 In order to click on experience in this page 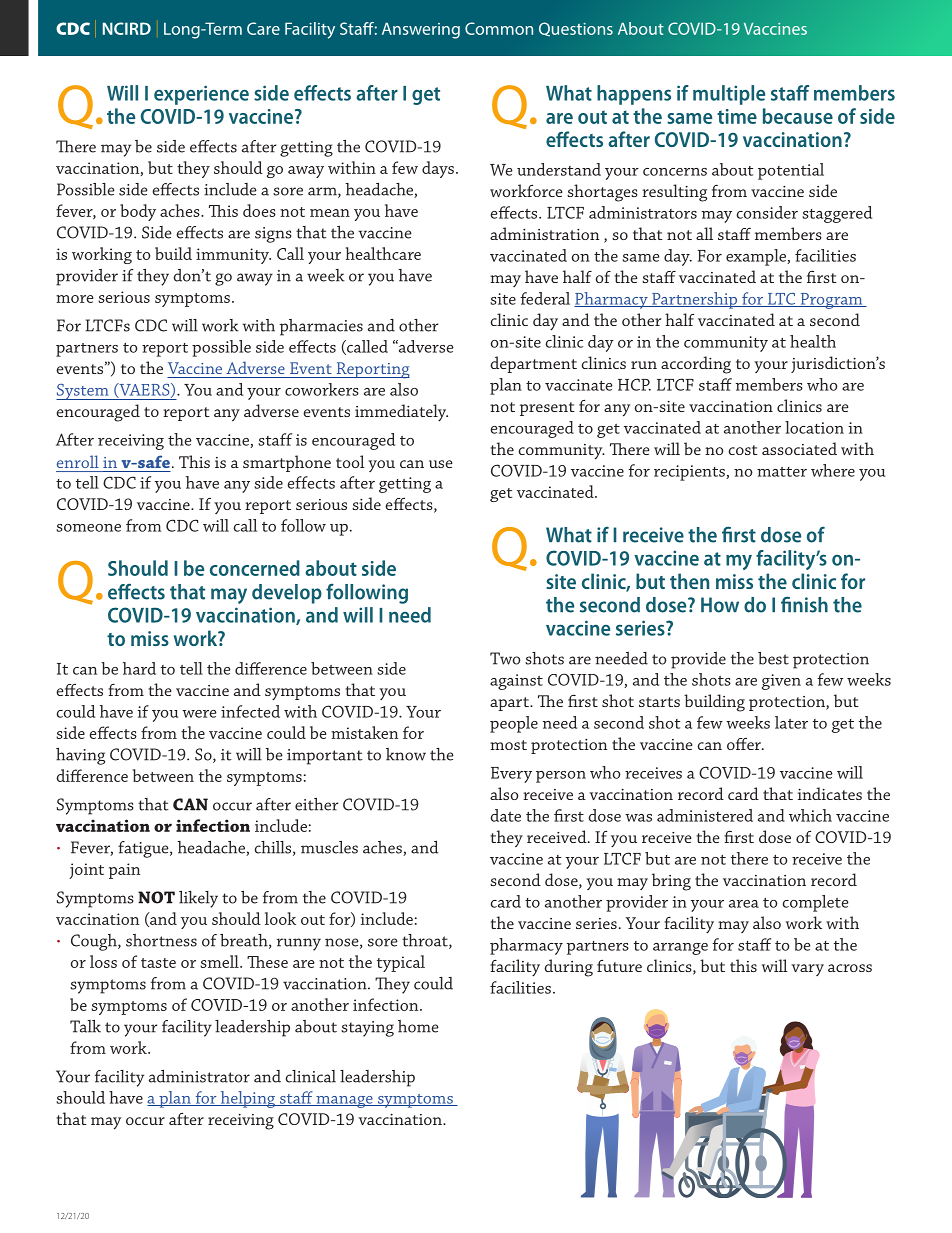, I will do `click(201, 95)`.
